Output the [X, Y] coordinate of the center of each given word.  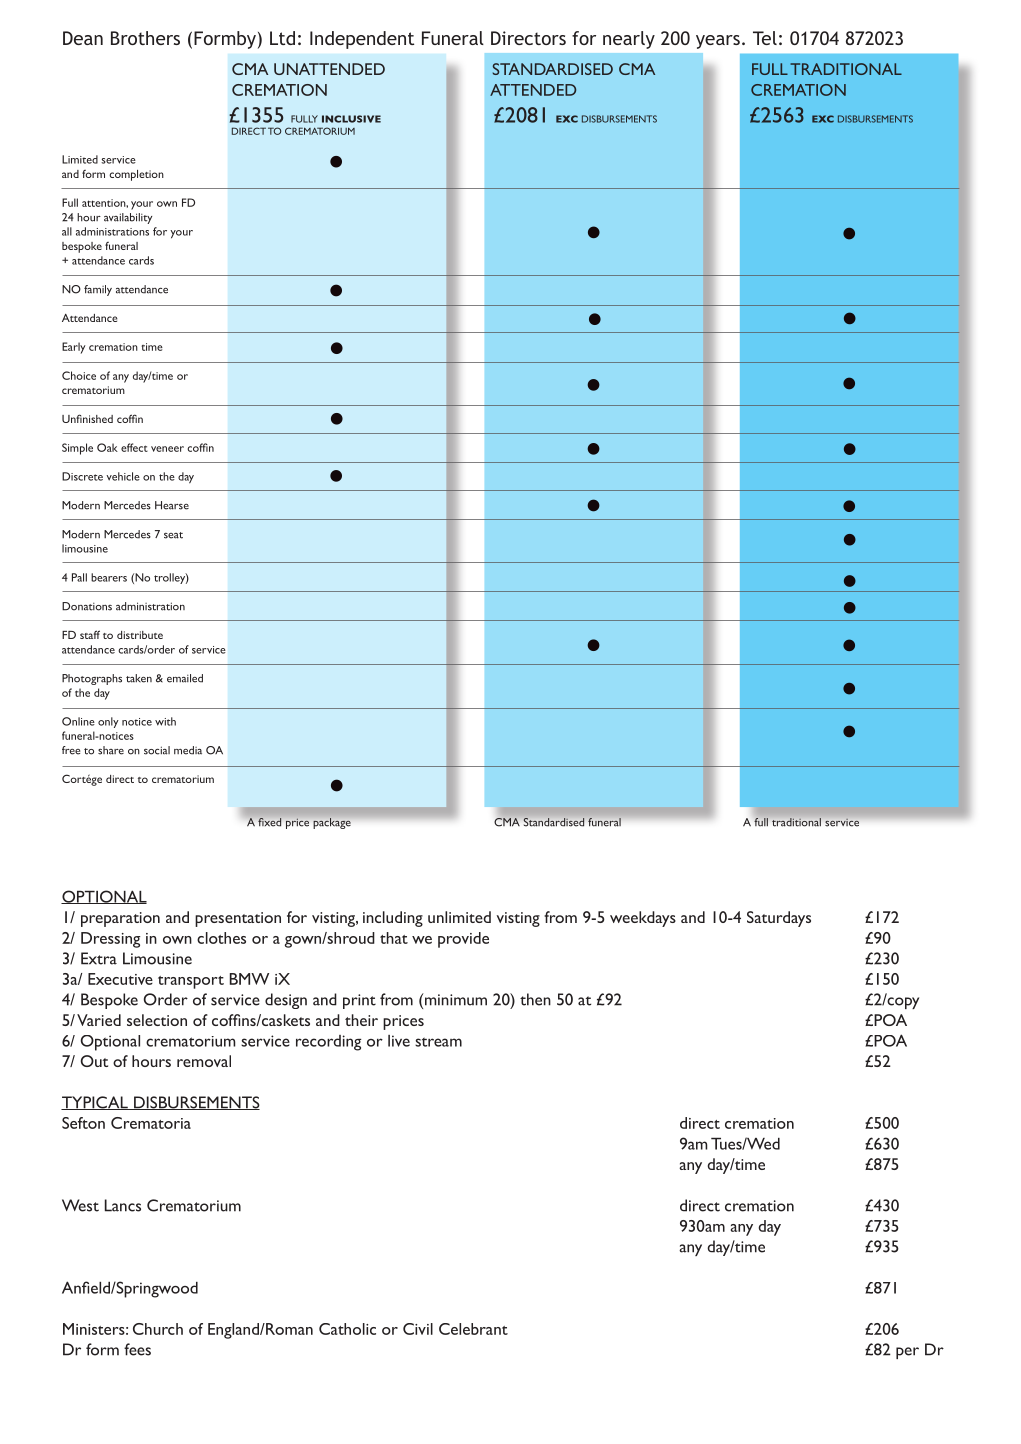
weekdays [643, 919]
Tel [765, 38]
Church [158, 1329]
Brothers [145, 38]
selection [157, 1020]
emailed [185, 678]
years [718, 42]
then [535, 999]
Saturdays [779, 919]
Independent [362, 40]
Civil [418, 1329]
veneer [167, 449]
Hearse [172, 505]
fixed [269, 822]
